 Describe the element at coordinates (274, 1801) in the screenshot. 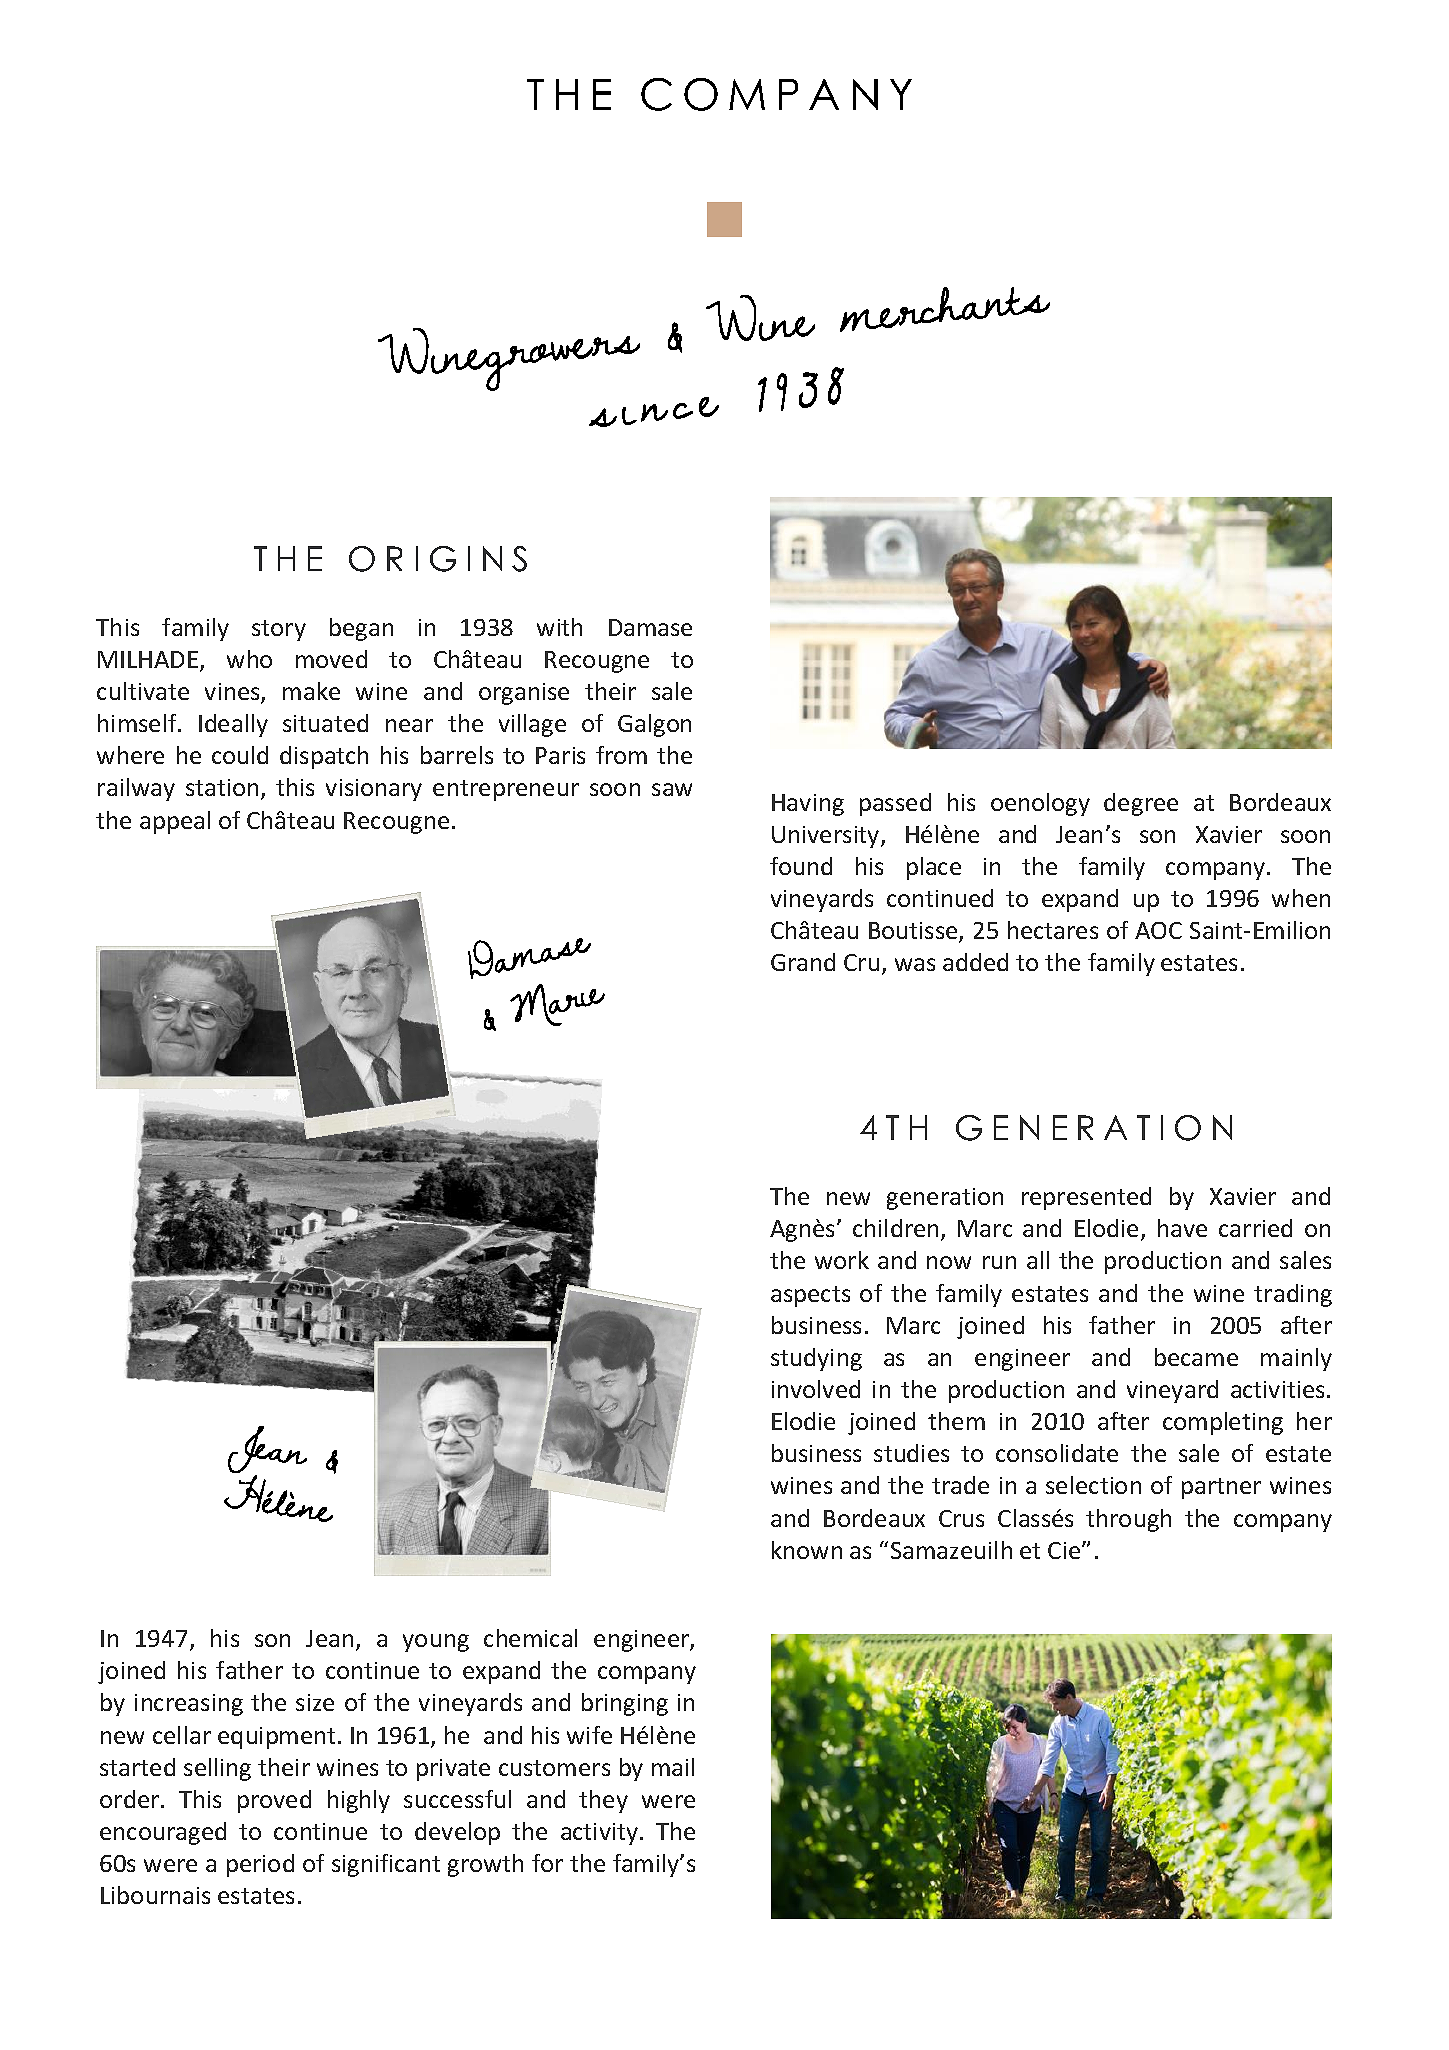

I see `proved` at that location.
